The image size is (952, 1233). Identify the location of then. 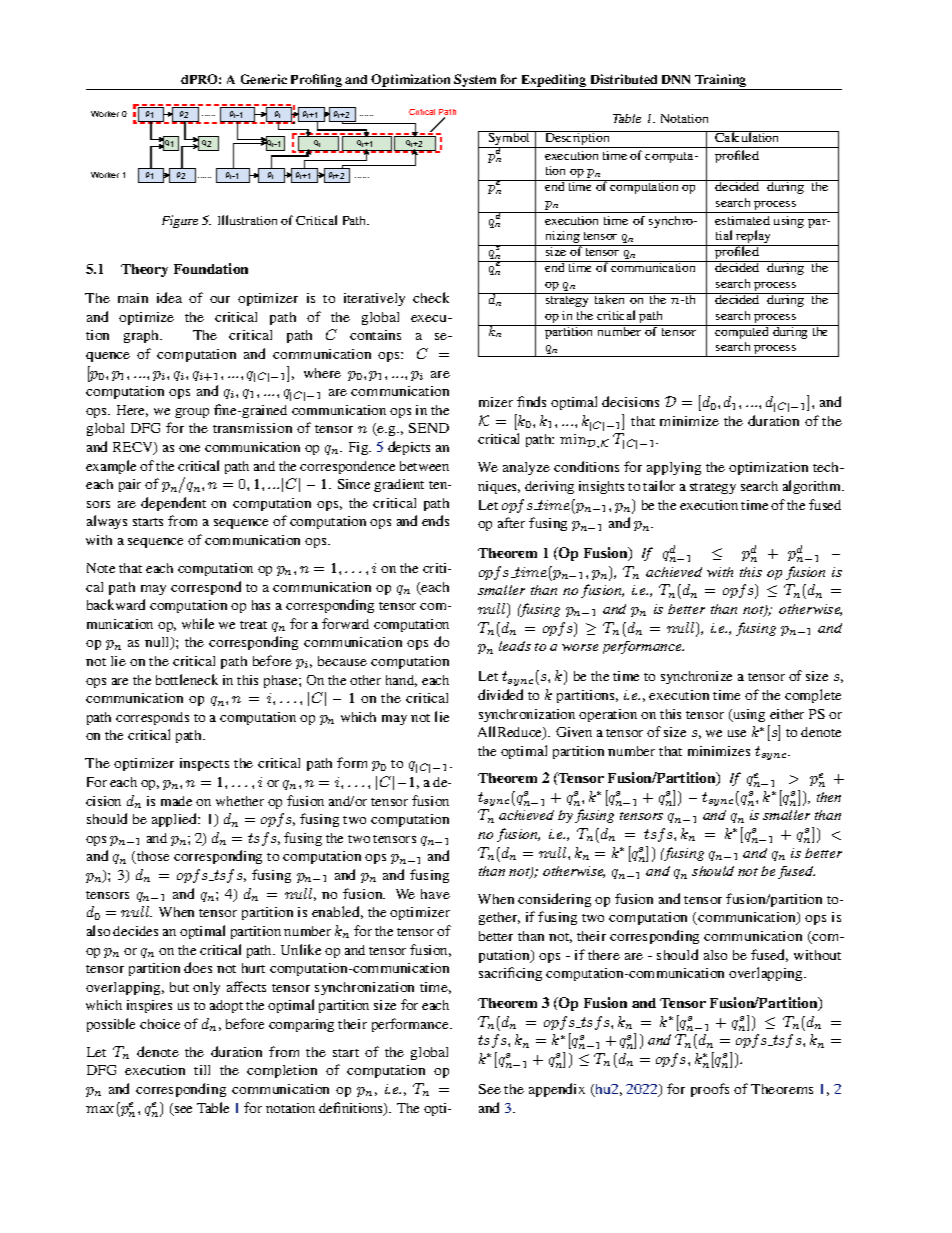
(829, 797).
